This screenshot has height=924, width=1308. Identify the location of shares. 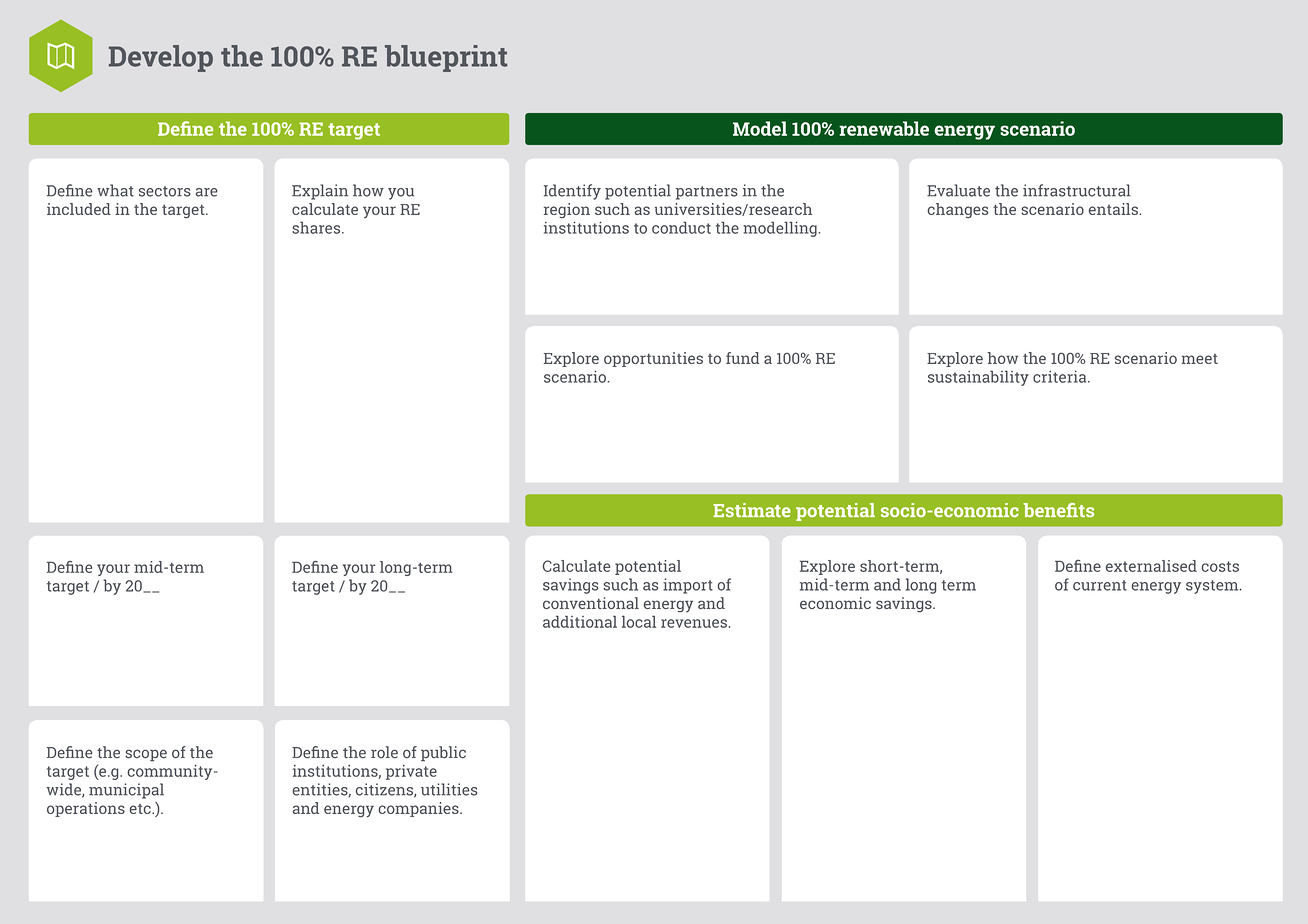
(318, 227).
